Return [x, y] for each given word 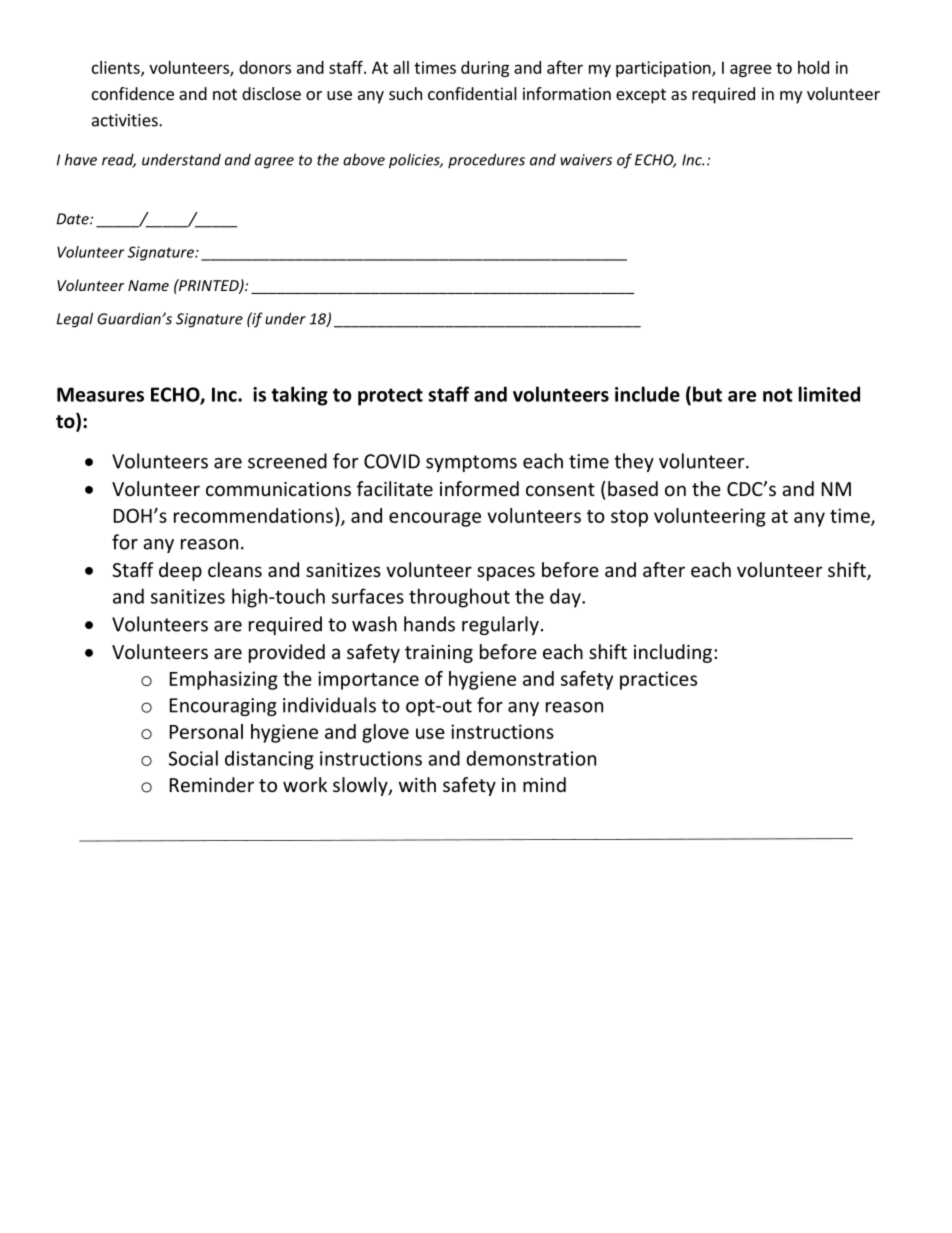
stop [629, 518]
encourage [435, 519]
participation [664, 69]
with [417, 784]
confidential [472, 93]
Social [193, 758]
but [707, 394]
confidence [133, 93]
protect [390, 397]
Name [148, 285]
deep [180, 571]
